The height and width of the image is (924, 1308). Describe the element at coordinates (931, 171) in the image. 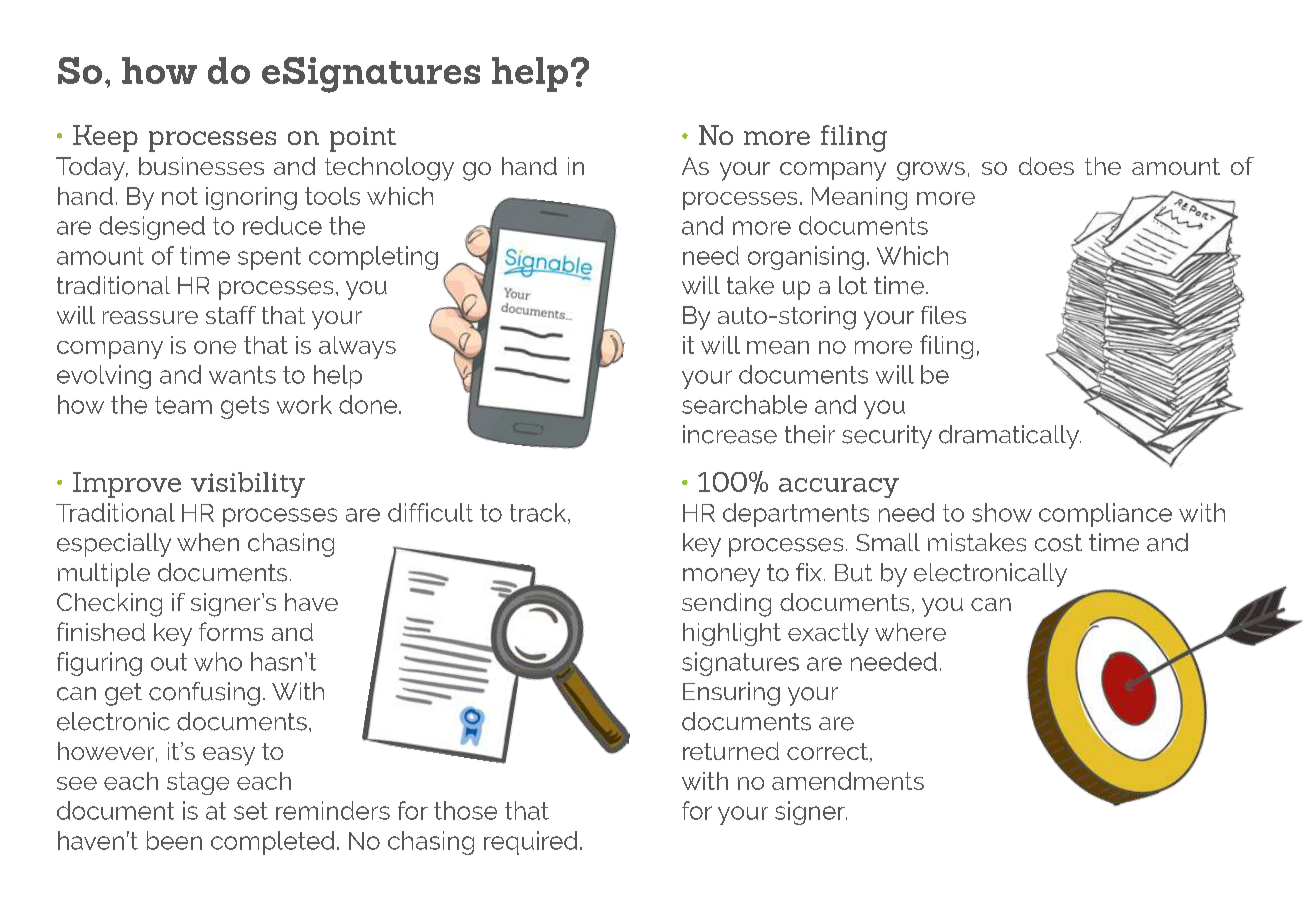

I see `grows` at that location.
